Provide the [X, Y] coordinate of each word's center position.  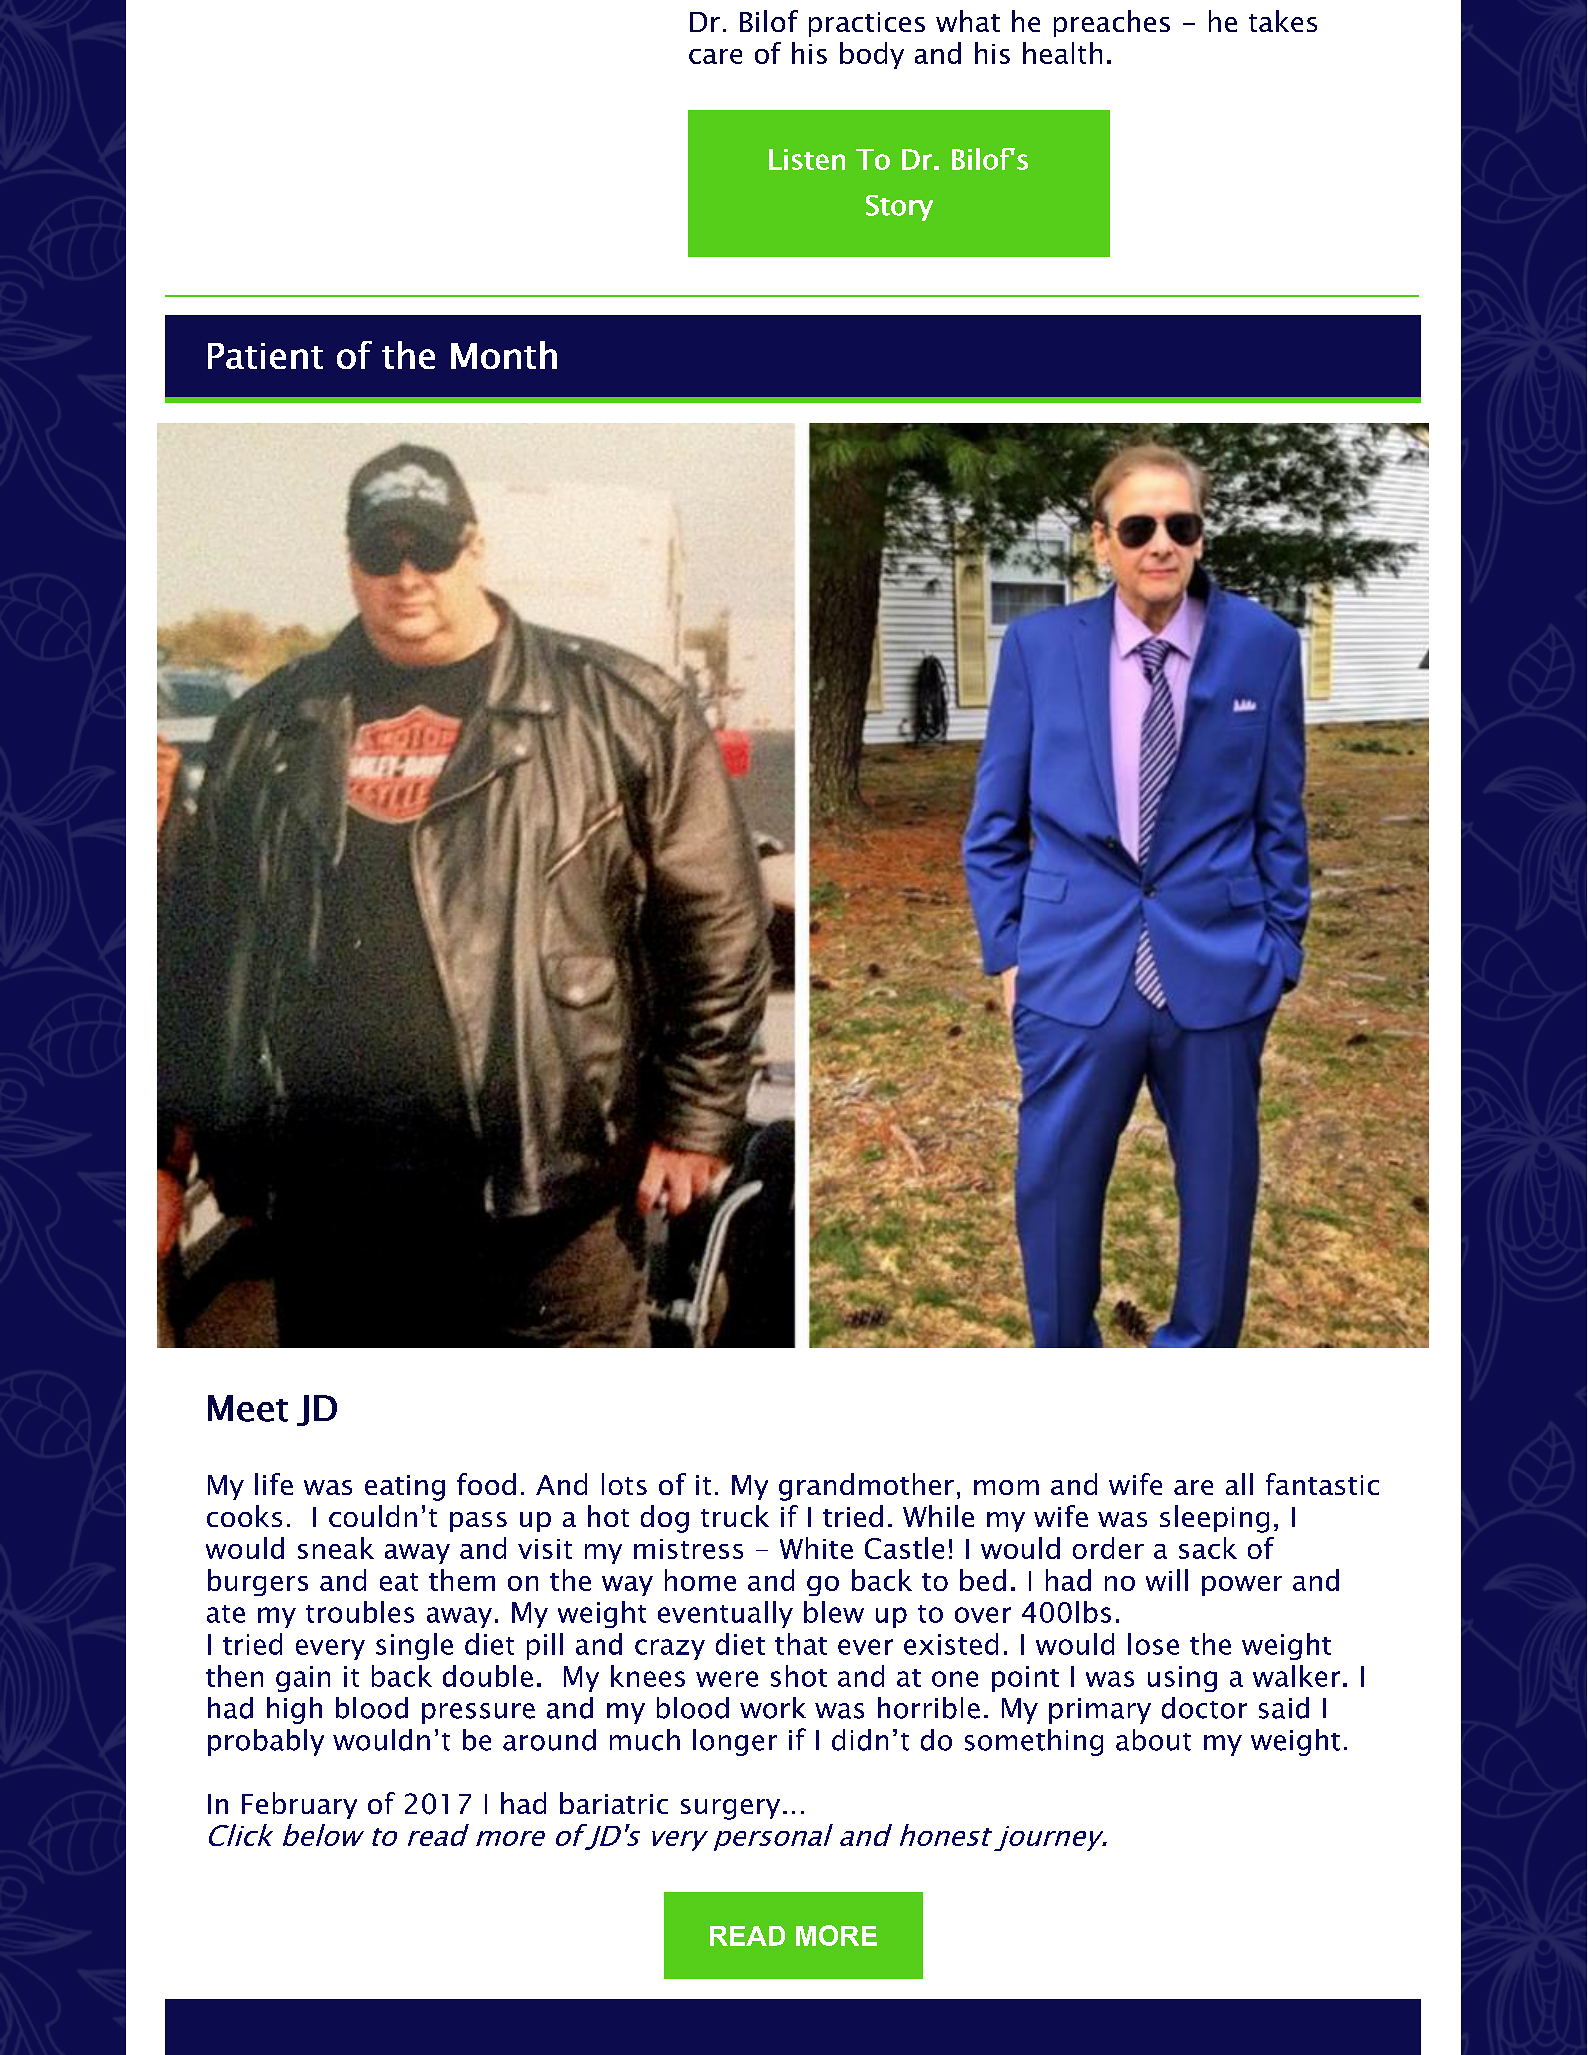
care [715, 56]
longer [735, 1742]
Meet [248, 1408]
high [294, 1710]
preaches [1112, 23]
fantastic [1322, 1484]
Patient [265, 356]
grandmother [866, 1487]
